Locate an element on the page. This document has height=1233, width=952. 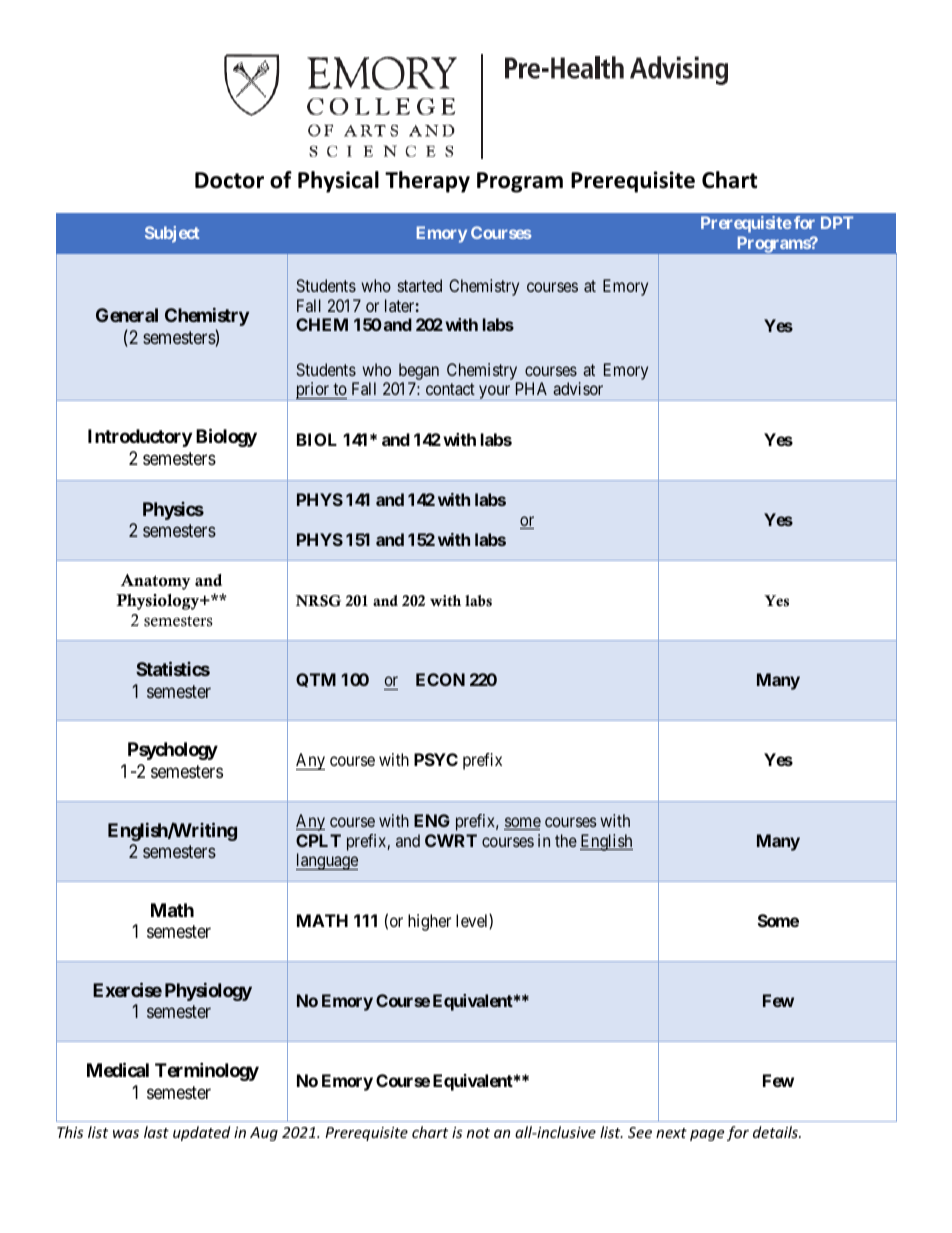
ECON is located at coordinates (440, 679).
